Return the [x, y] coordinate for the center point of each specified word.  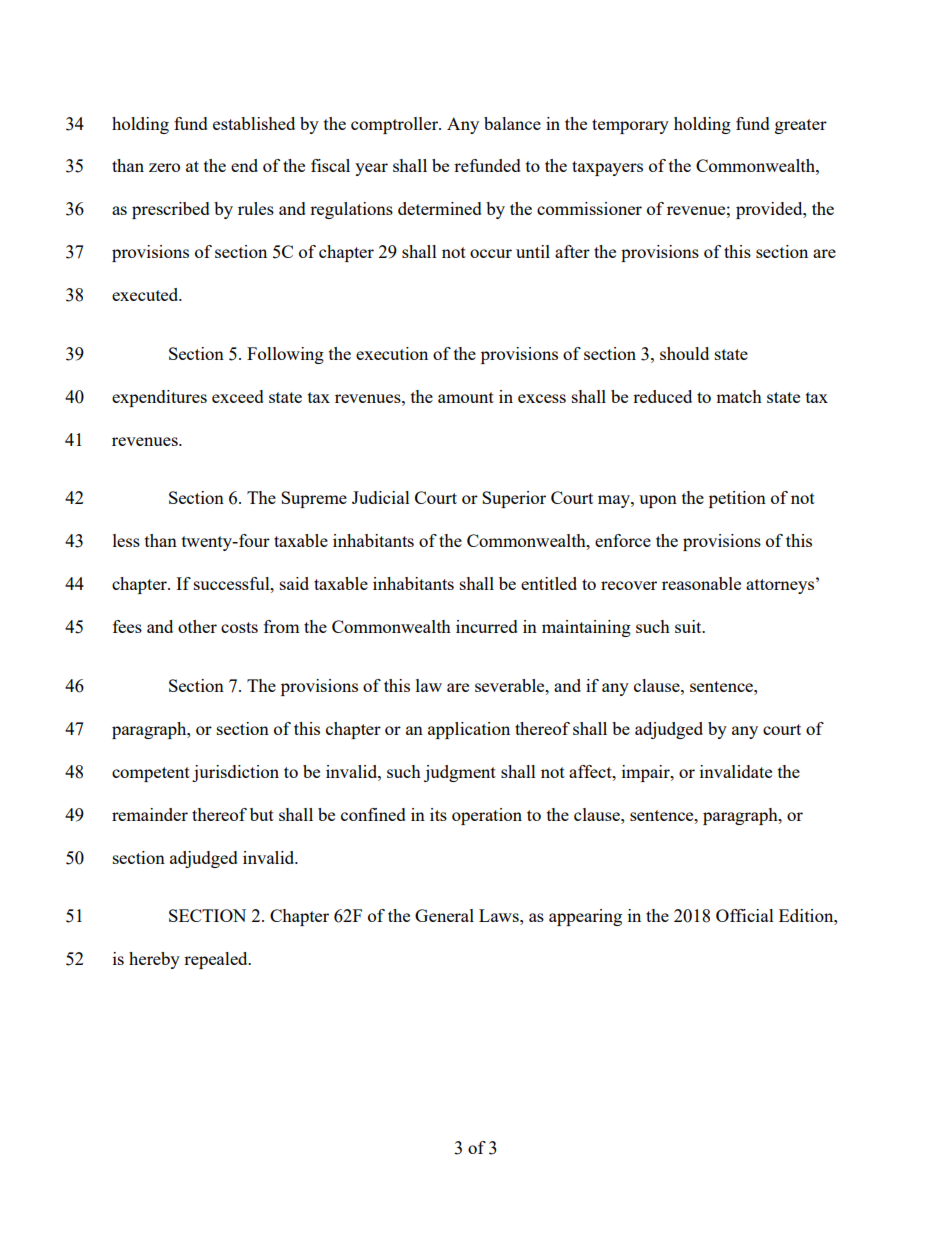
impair [647, 773]
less [126, 540]
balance [512, 123]
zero [164, 167]
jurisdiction [235, 773]
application [469, 730]
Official [745, 915]
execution [392, 353]
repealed [217, 960]
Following [285, 355]
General [444, 915]
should [684, 353]
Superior [514, 499]
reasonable [701, 583]
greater [801, 126]
